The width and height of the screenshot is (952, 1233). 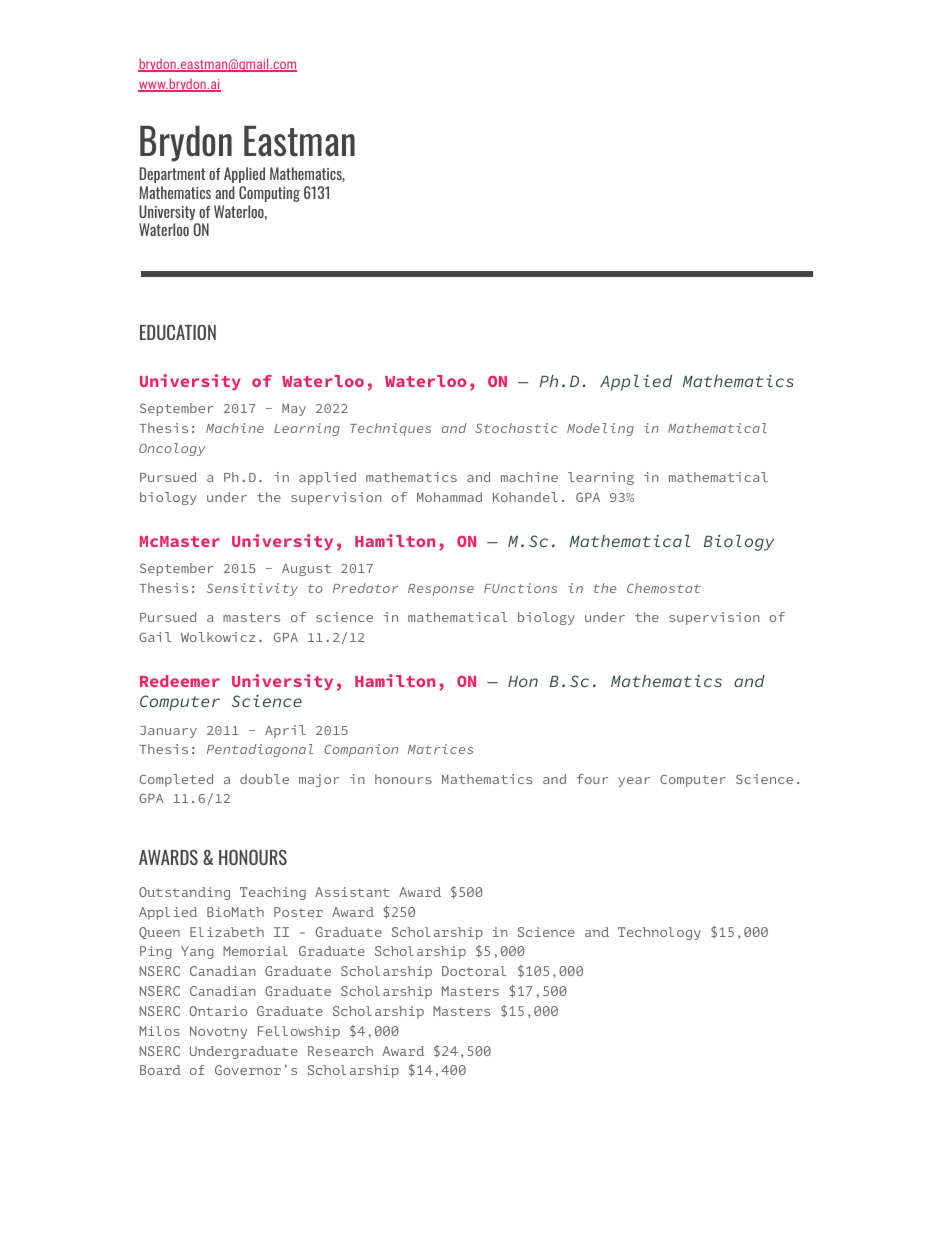 What do you see at coordinates (449, 497) in the screenshot?
I see `Mohammad` at bounding box center [449, 497].
